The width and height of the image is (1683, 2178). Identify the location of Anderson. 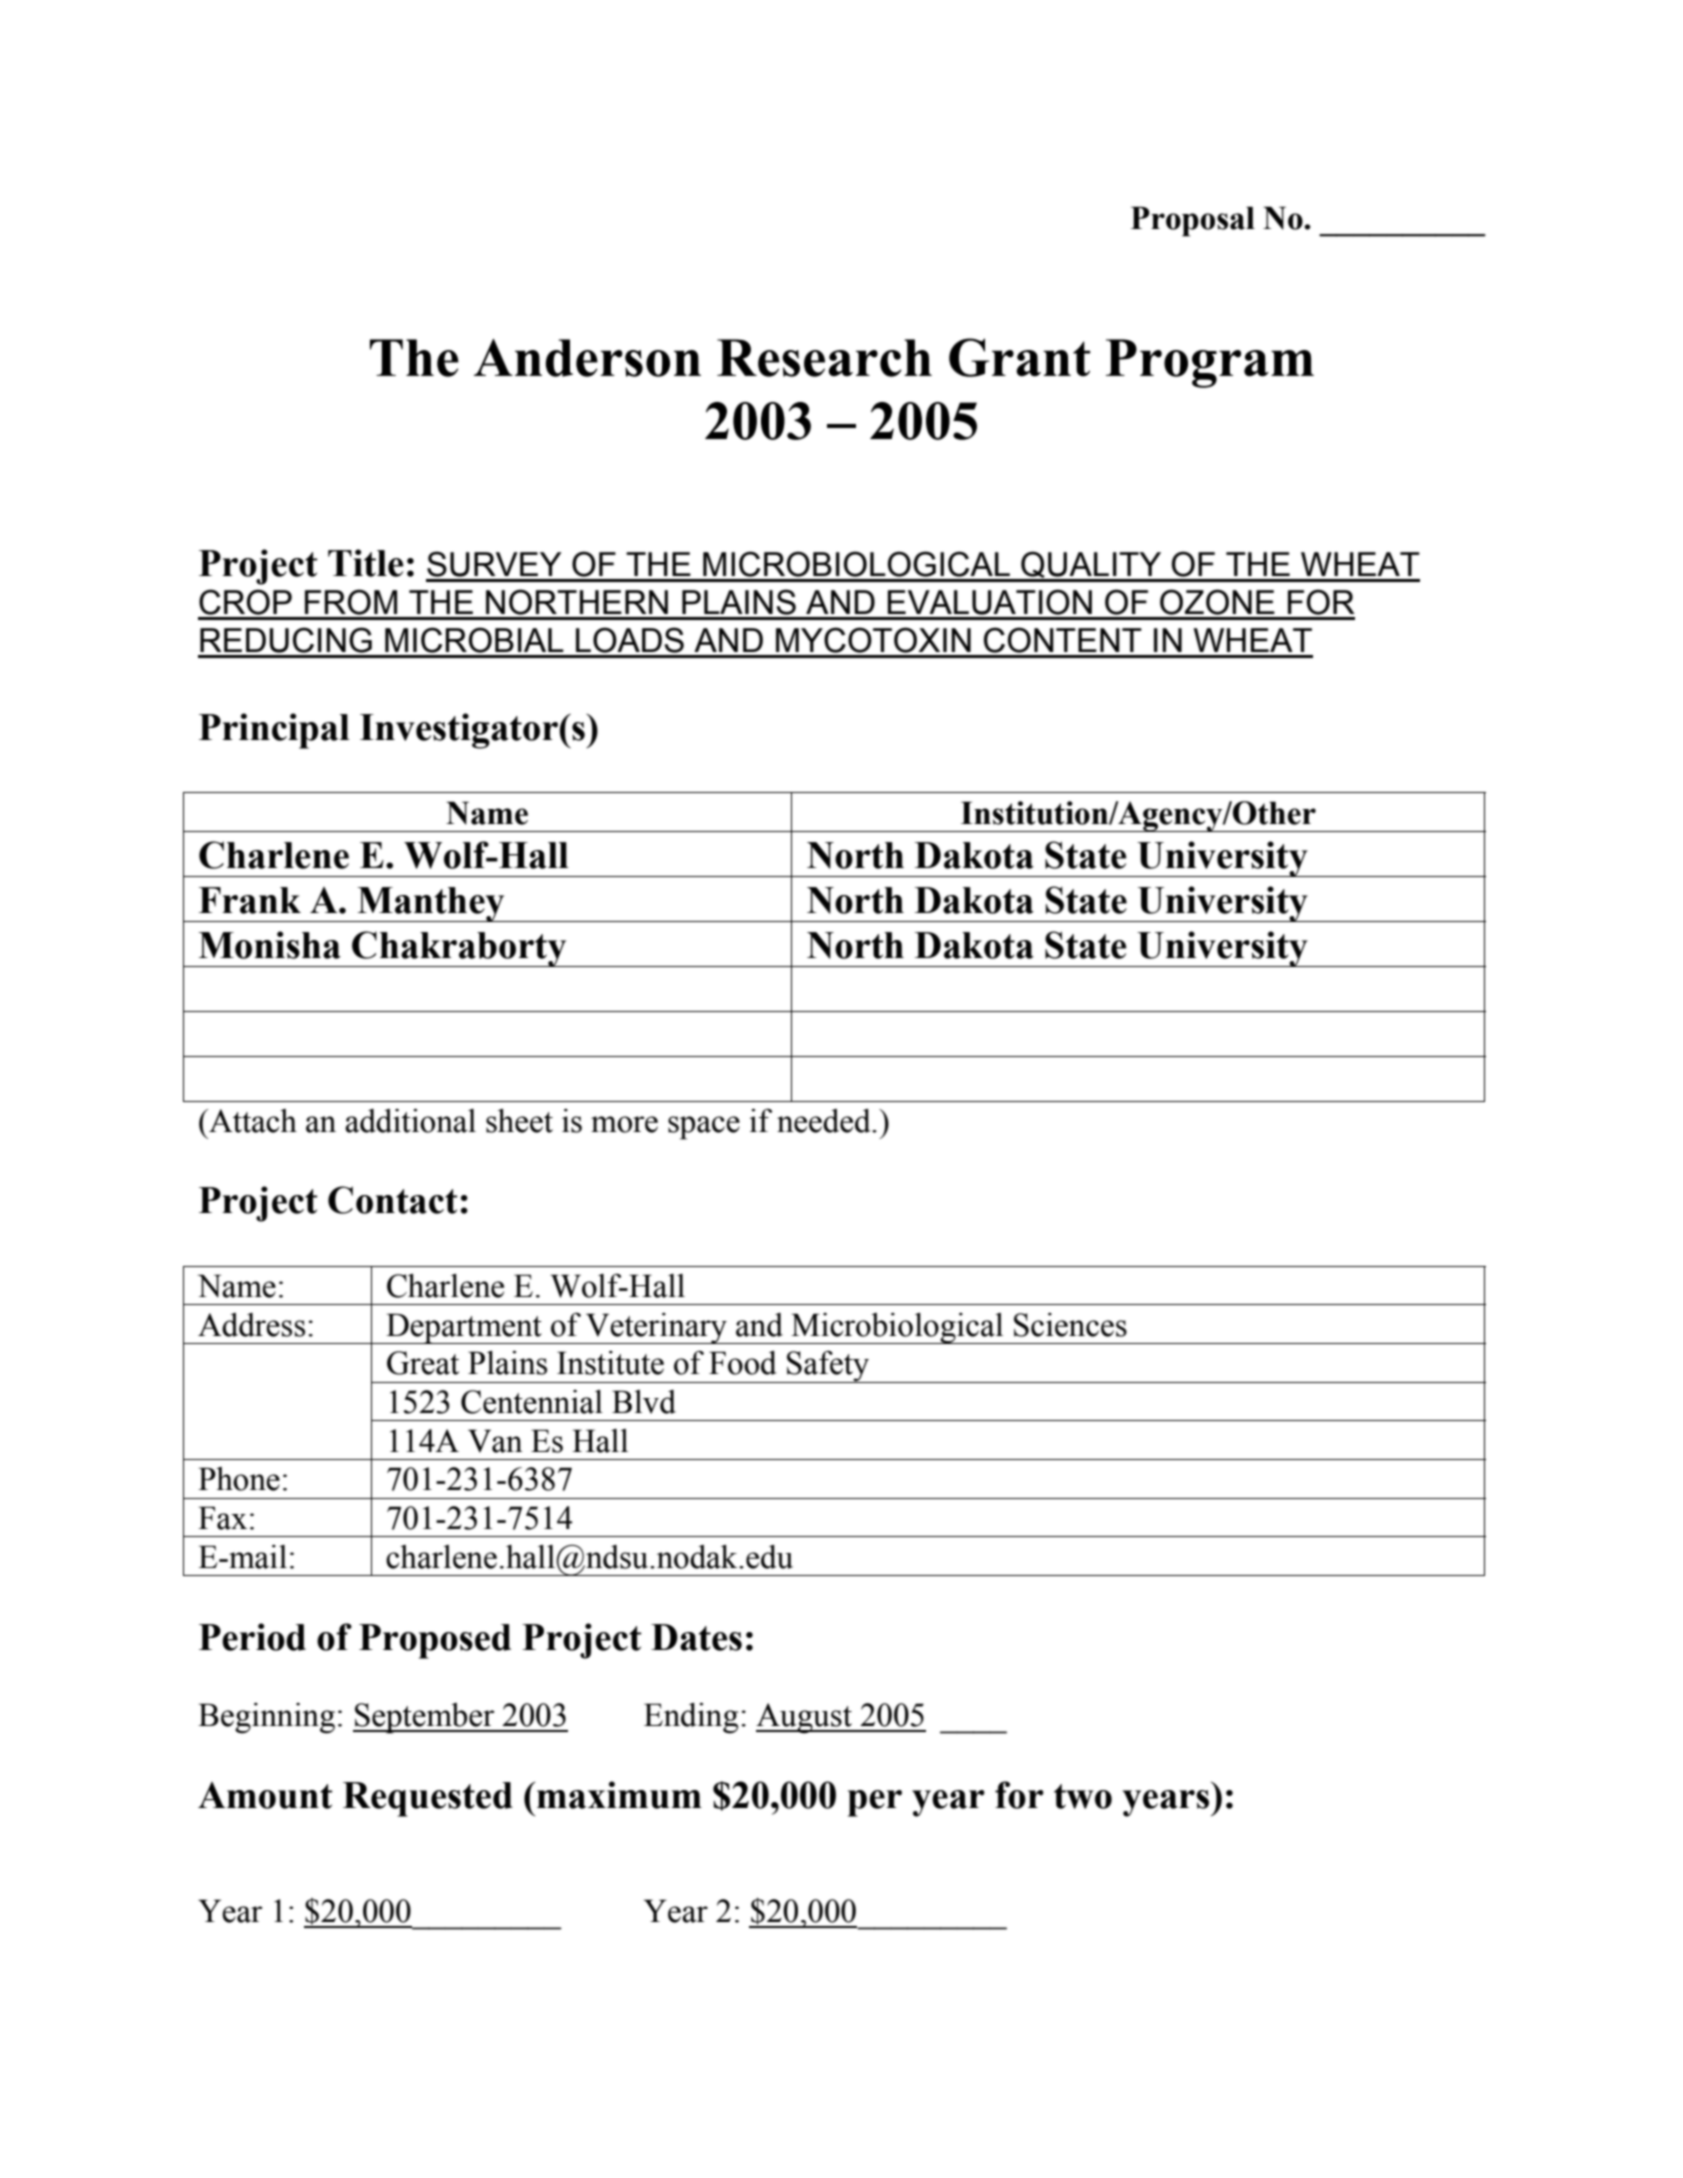
(587, 358).
